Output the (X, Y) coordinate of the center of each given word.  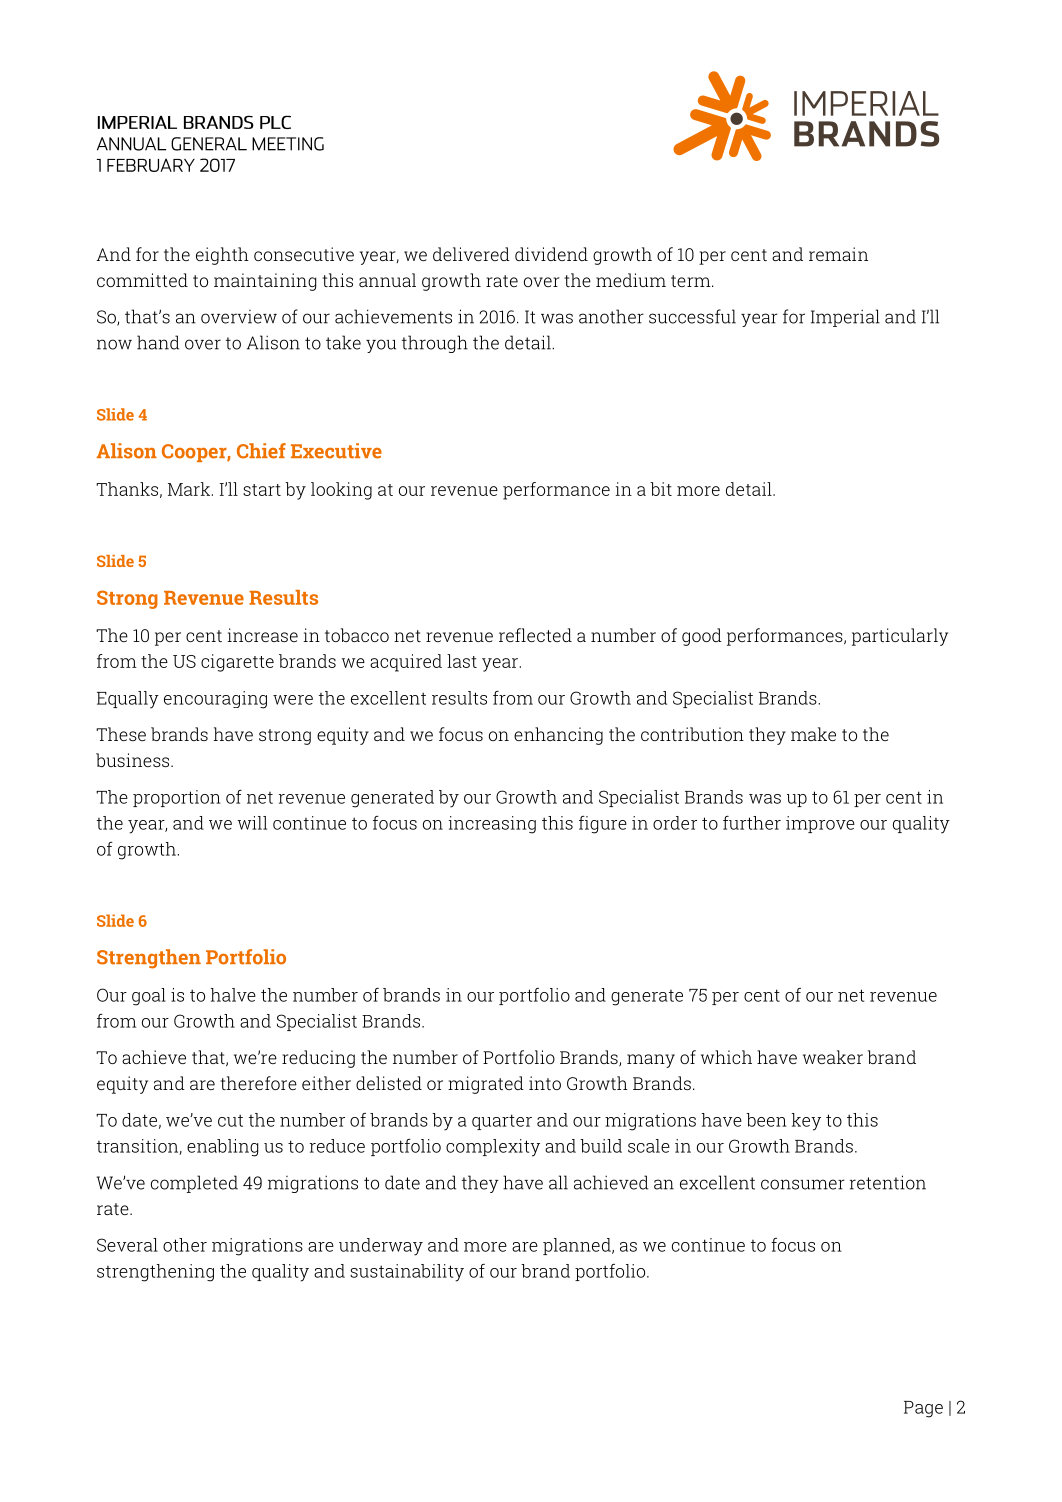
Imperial (845, 318)
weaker (833, 1057)
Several (127, 1245)
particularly (900, 637)
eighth (222, 256)
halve (233, 995)
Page (923, 1409)
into (545, 1083)
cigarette (237, 663)
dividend (551, 254)
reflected (535, 635)
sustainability (407, 1273)
